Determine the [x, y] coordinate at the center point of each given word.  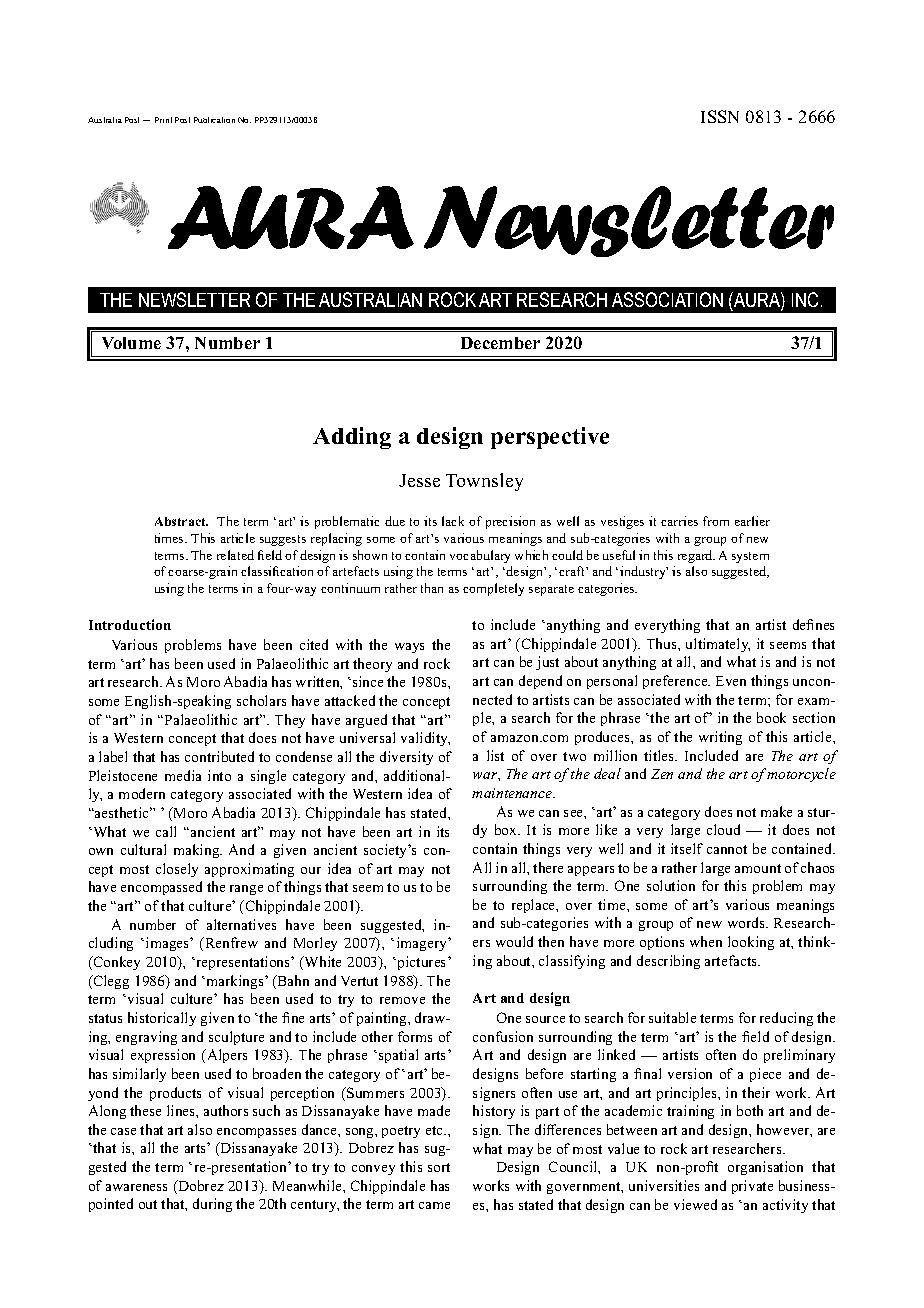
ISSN [720, 116]
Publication [214, 120]
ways [409, 648]
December [500, 343]
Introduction [130, 624]
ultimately [718, 645]
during [212, 1205]
